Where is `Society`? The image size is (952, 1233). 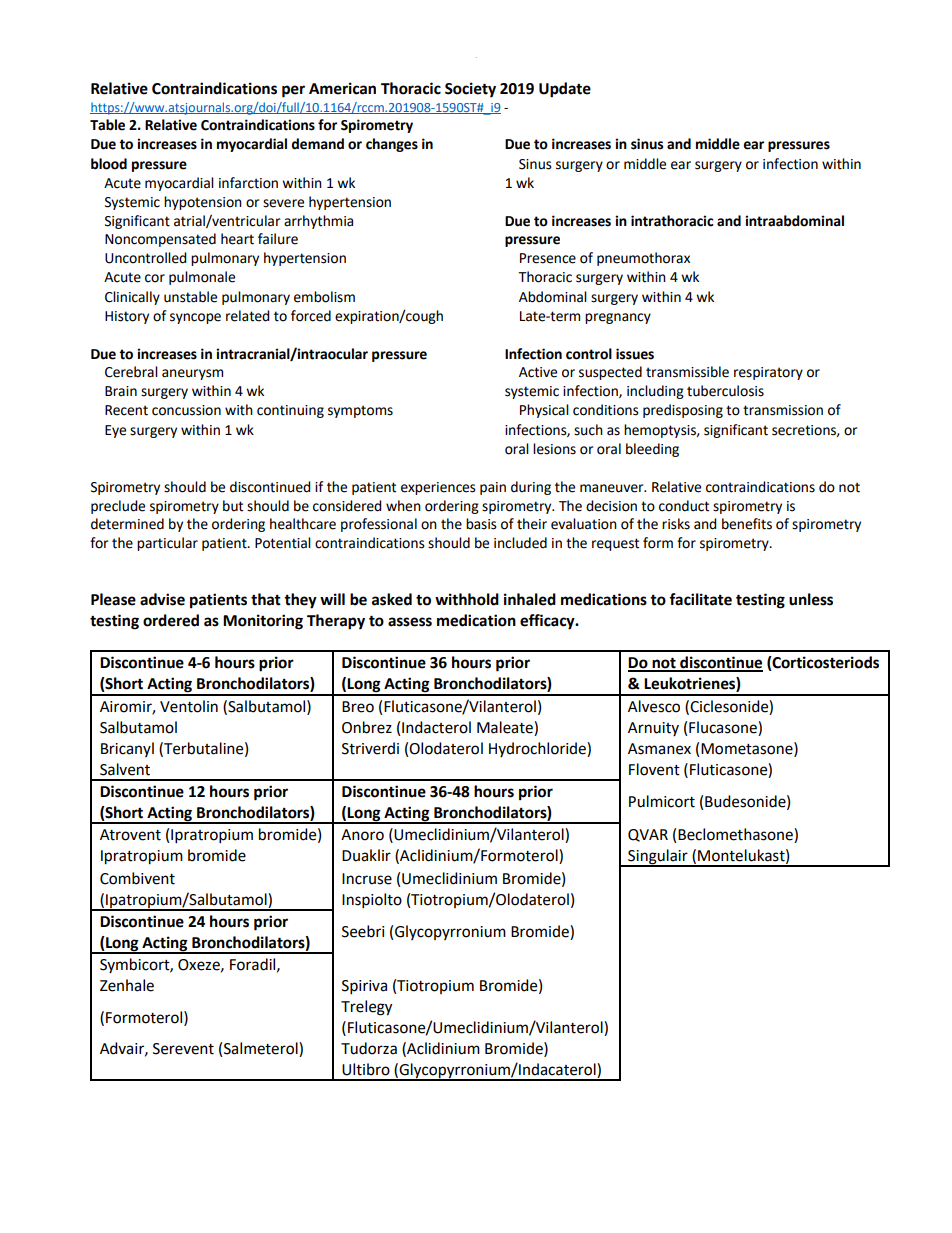 Society is located at coordinates (470, 90).
